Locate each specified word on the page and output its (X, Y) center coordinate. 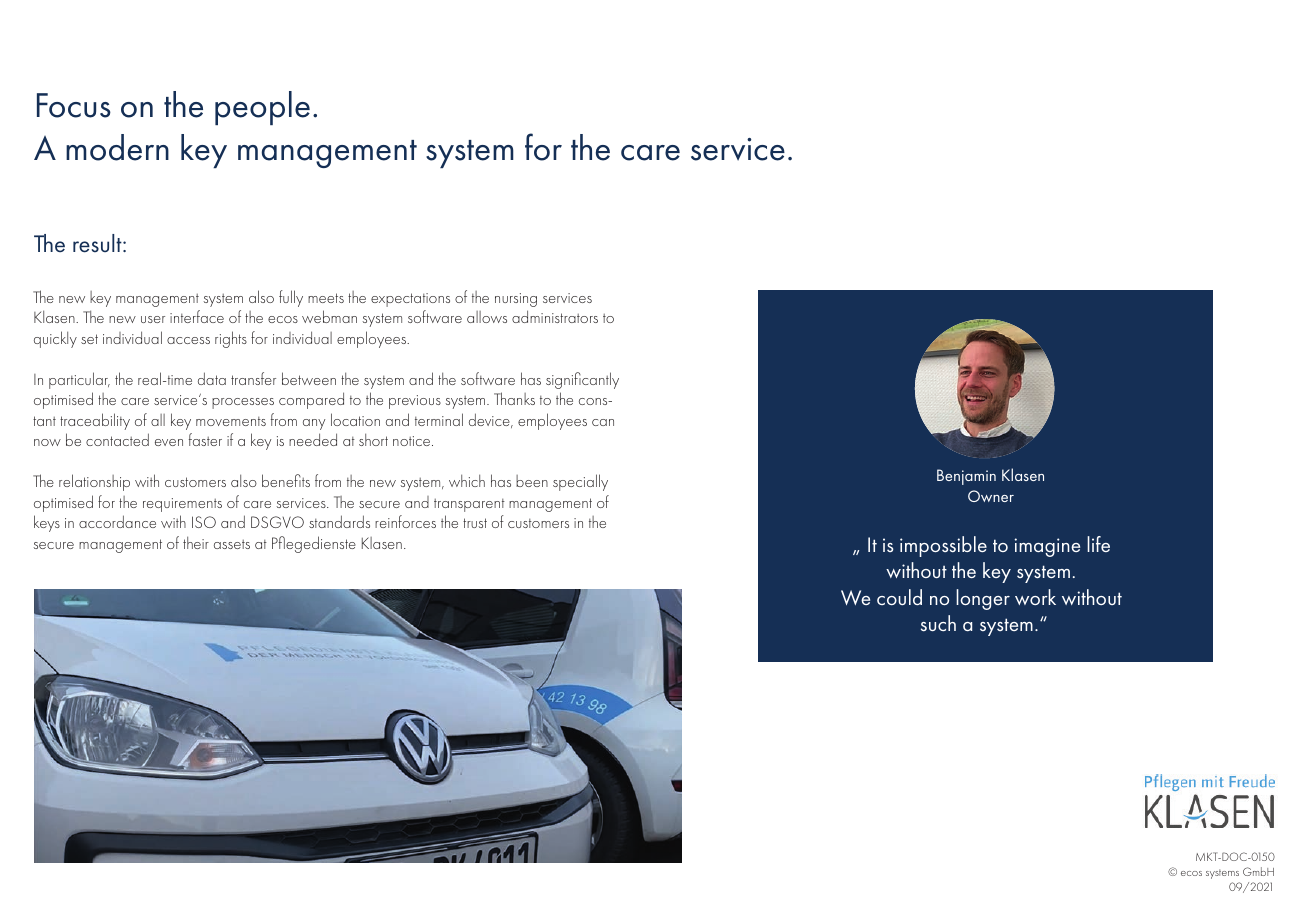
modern (117, 147)
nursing (516, 300)
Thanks (514, 398)
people (262, 108)
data (212, 378)
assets (232, 544)
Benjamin (966, 477)
